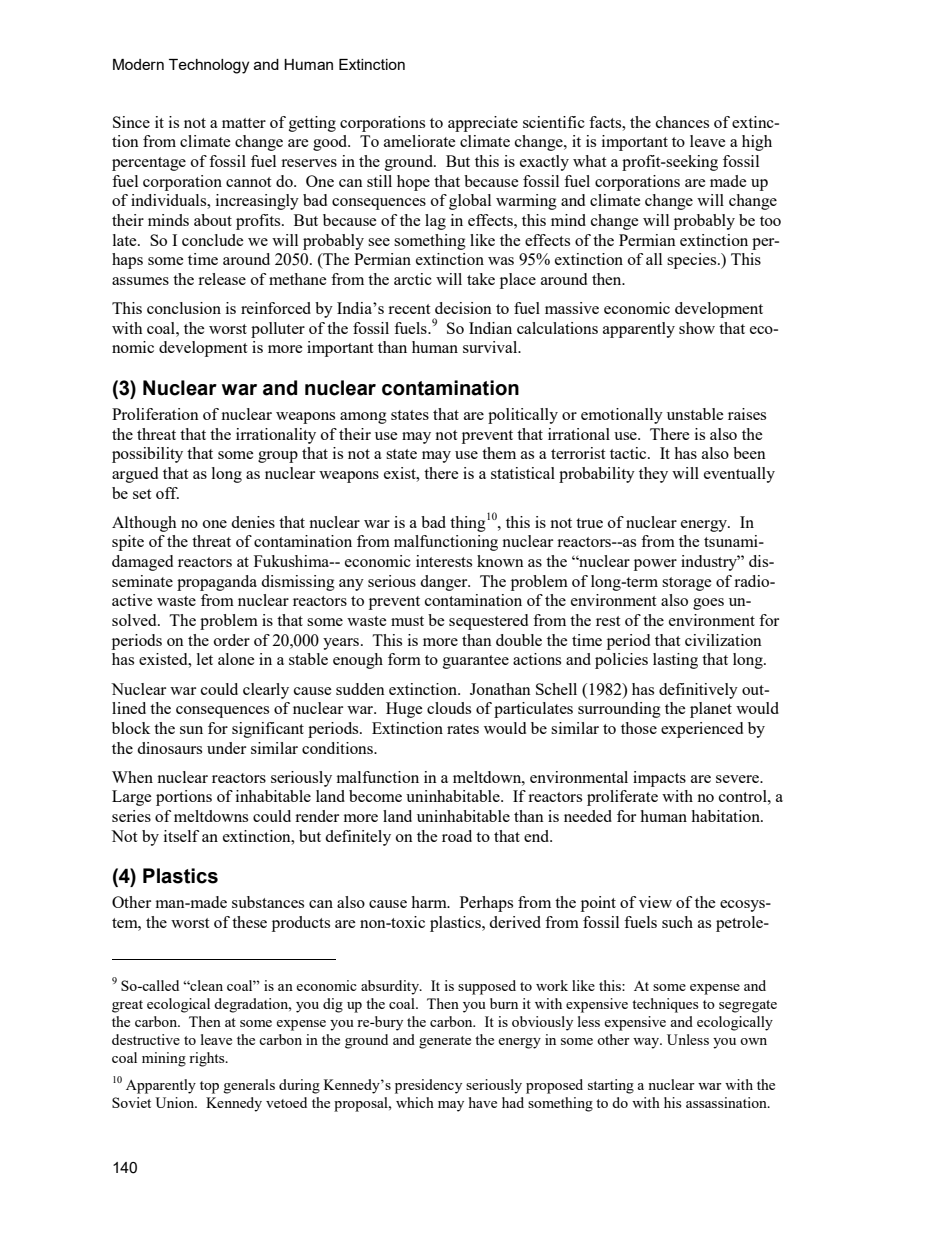  Describe the element at coordinates (682, 122) in the image. I see `chances` at that location.
